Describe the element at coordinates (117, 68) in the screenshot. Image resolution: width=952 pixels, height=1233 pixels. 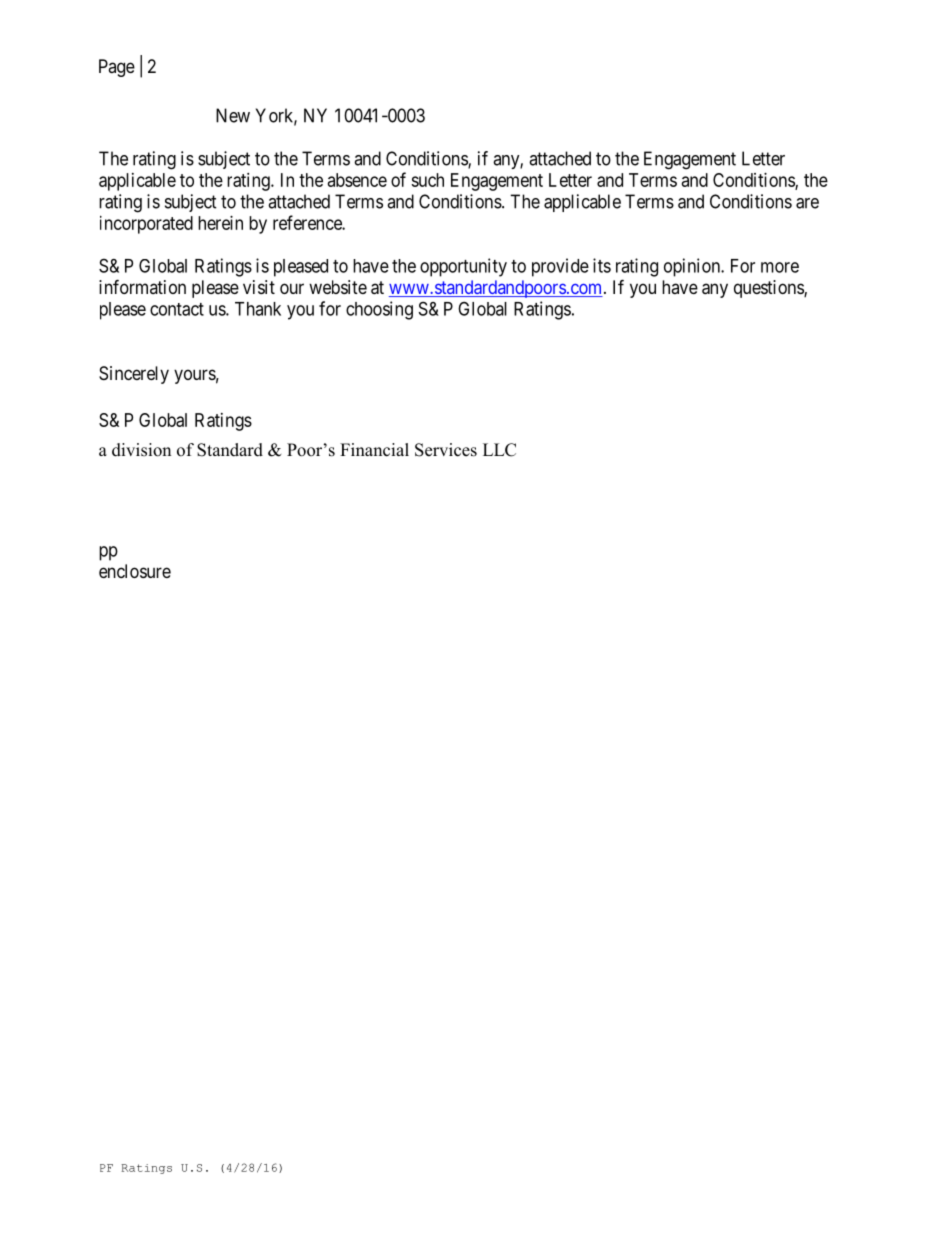
I see `Page` at that location.
